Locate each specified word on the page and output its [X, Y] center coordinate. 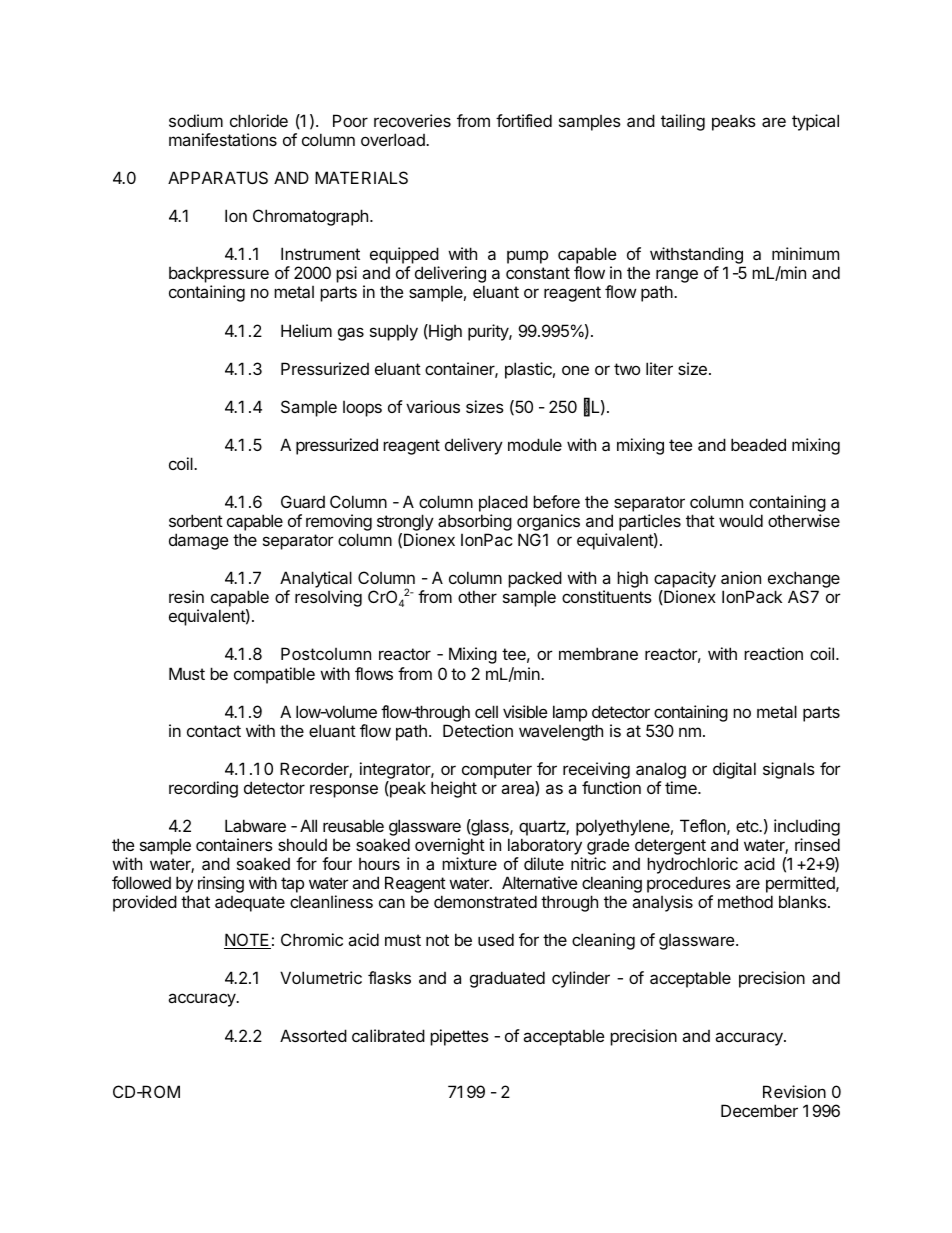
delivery [474, 446]
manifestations [223, 139]
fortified [524, 120]
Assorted [313, 1035]
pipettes [459, 1037]
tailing [683, 122]
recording [203, 789]
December [759, 1110]
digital [734, 770]
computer [497, 771]
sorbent [196, 520]
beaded [758, 444]
